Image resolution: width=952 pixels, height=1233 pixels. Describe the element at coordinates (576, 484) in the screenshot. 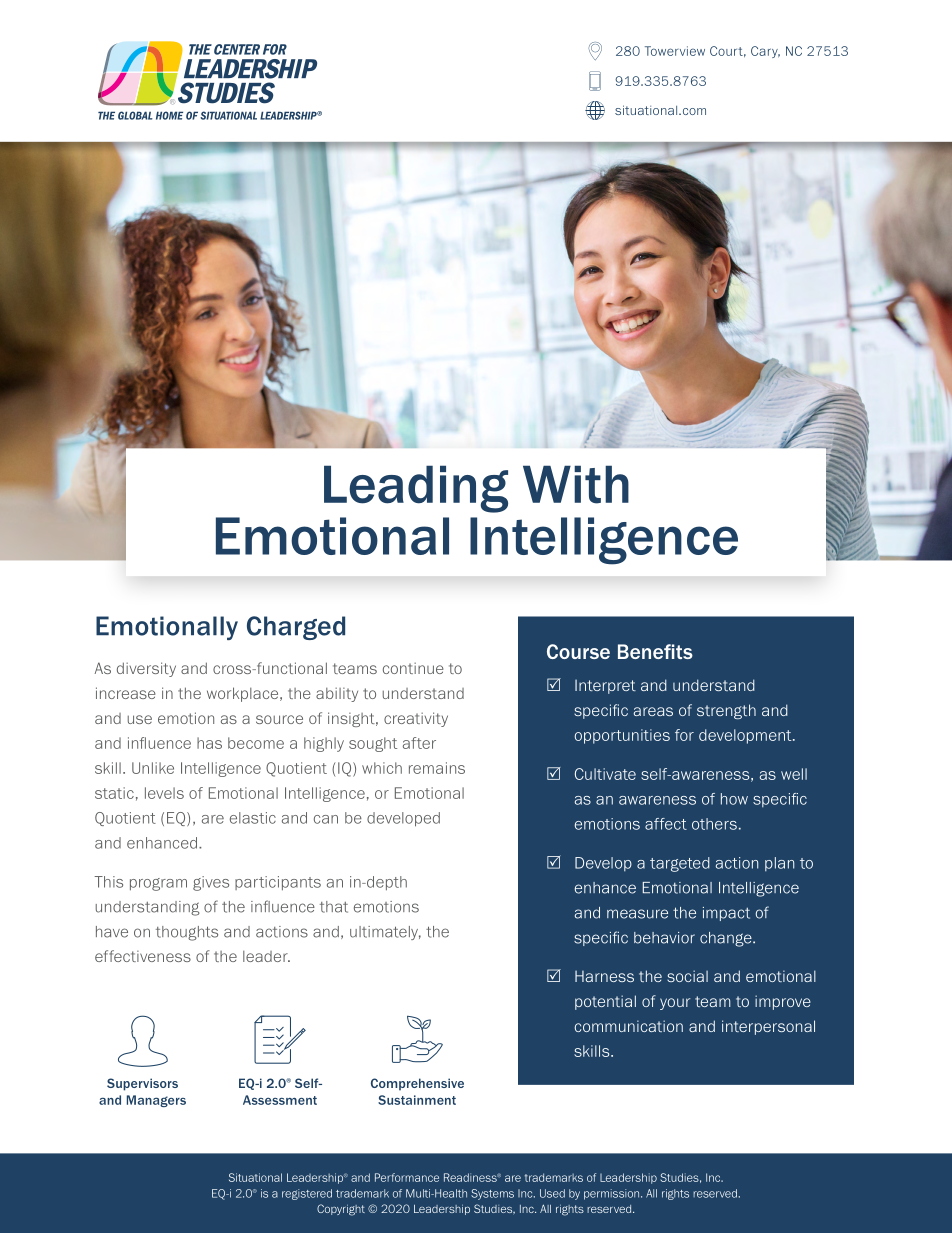

I see `With` at that location.
